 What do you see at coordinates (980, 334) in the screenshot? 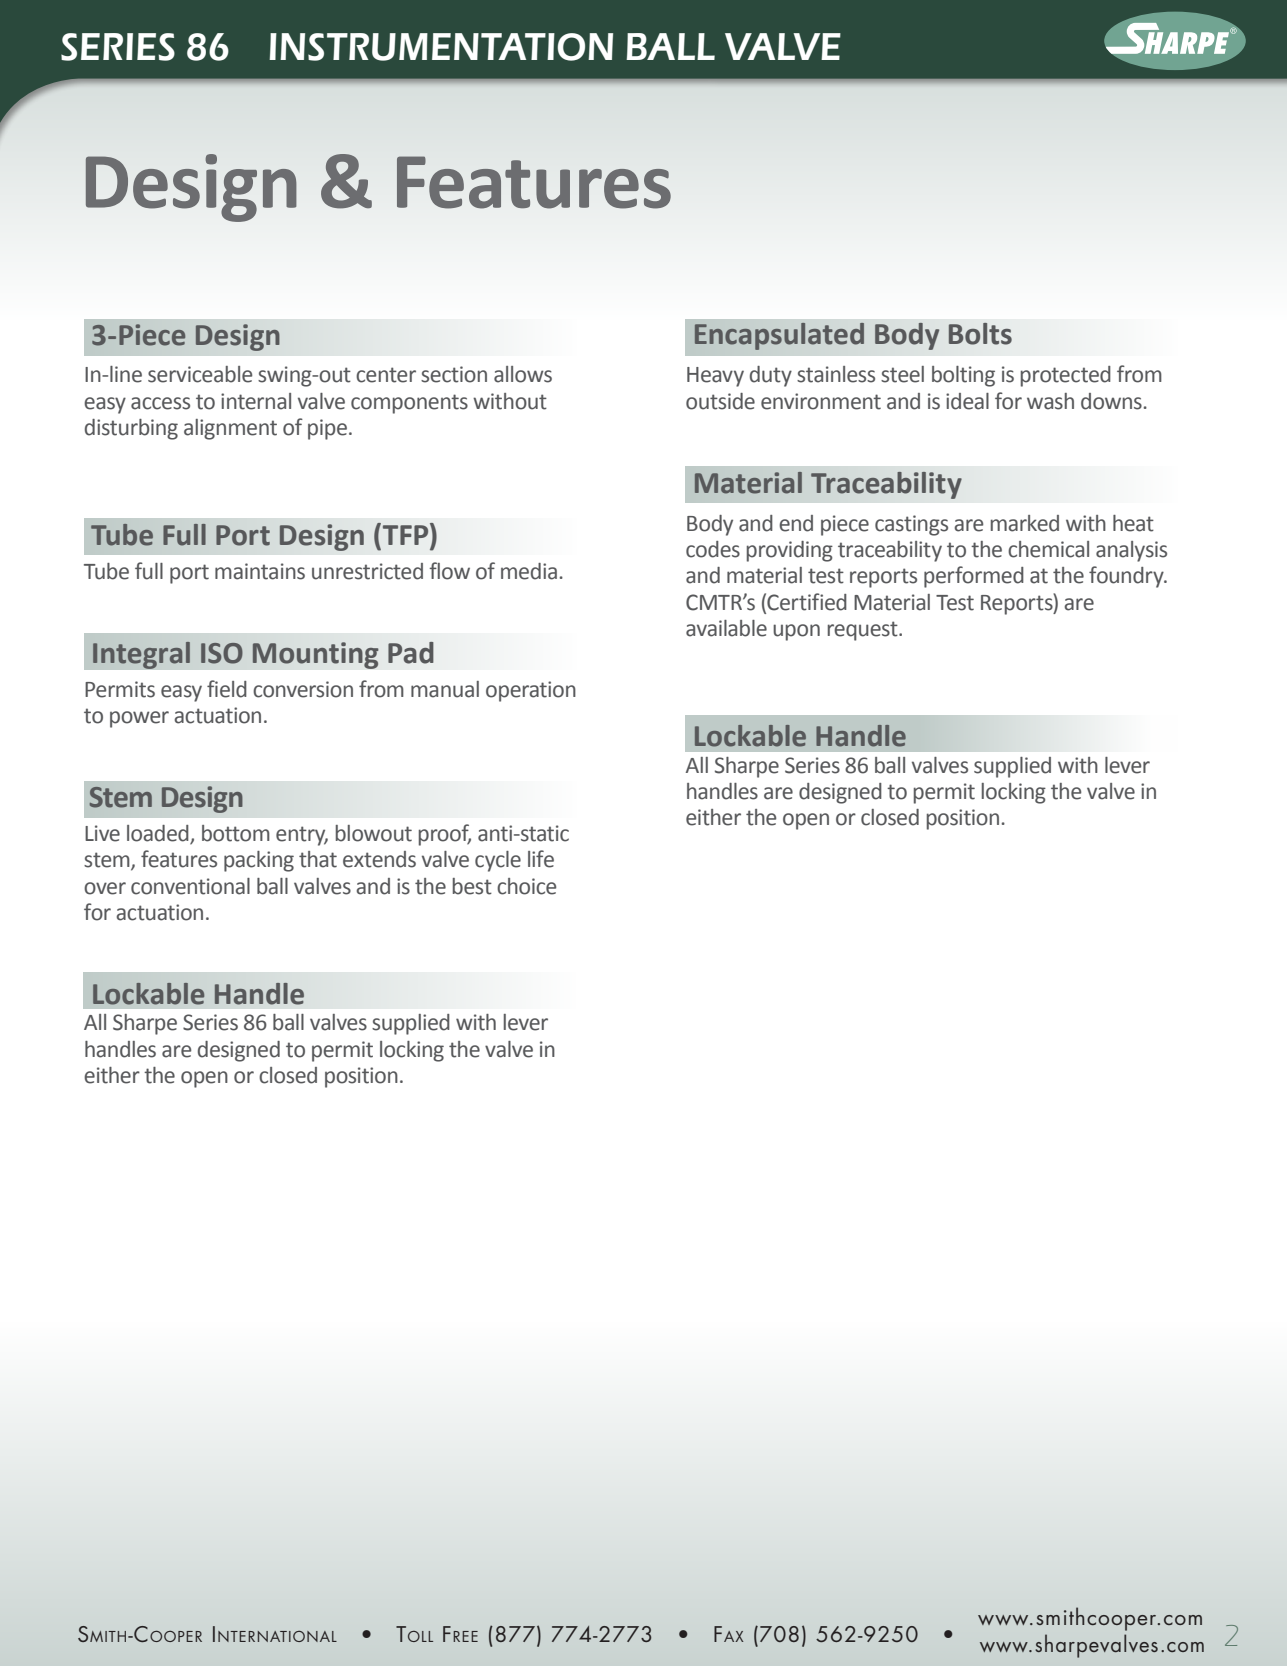
I see `Bolts` at bounding box center [980, 334].
